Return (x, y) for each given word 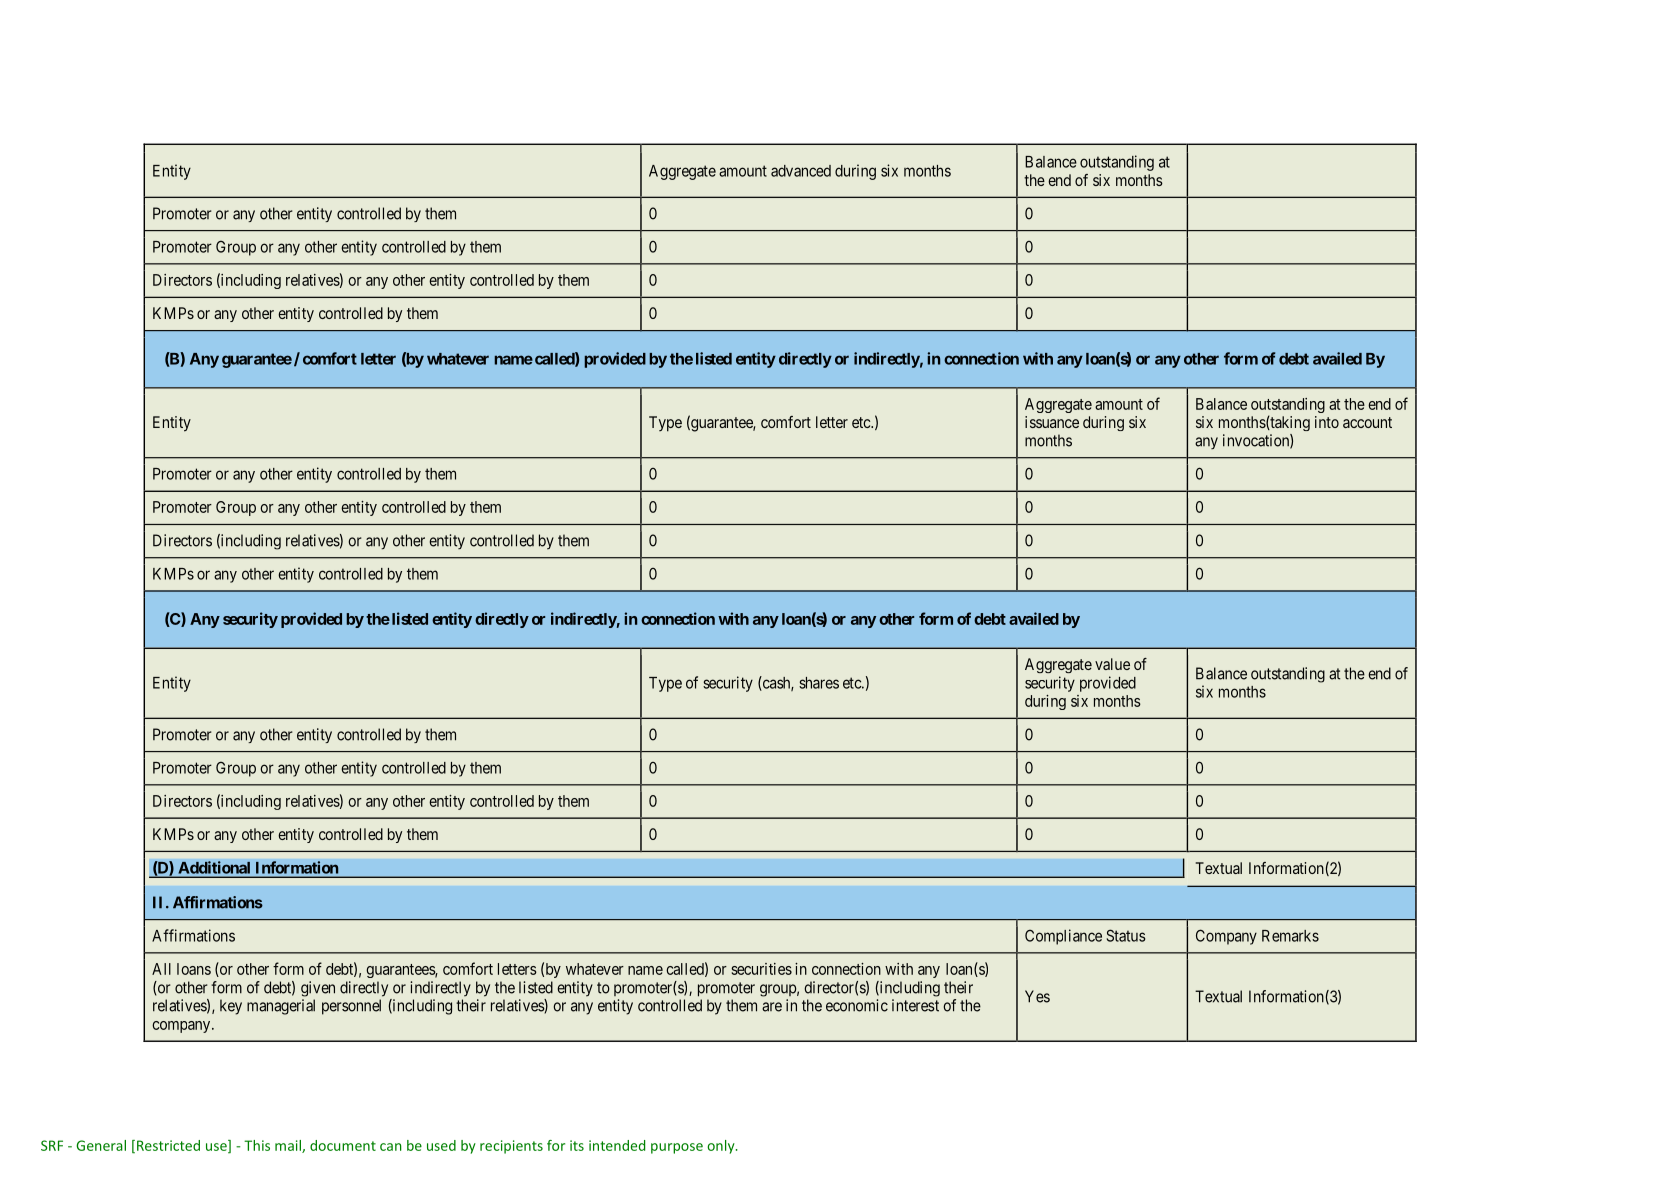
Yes (1037, 996)
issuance (1052, 422)
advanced (801, 171)
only (722, 1147)
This (257, 1145)
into (1327, 422)
